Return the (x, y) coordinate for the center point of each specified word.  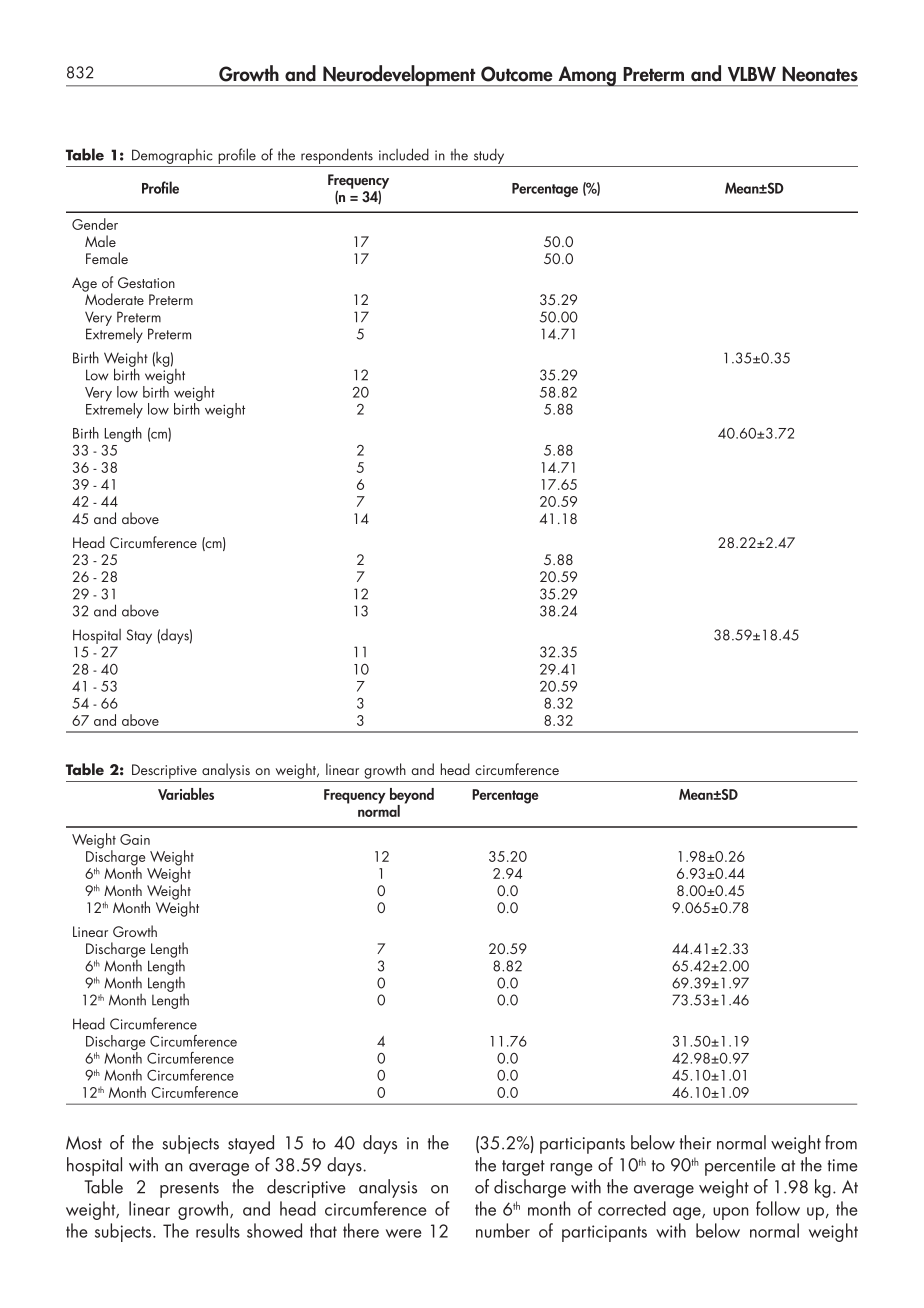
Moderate (114, 298)
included (404, 154)
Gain (135, 839)
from (841, 1142)
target (523, 1168)
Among (587, 76)
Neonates (820, 74)
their (695, 1142)
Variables (186, 794)
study (489, 157)
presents (189, 1190)
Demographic (172, 158)
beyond (412, 797)
